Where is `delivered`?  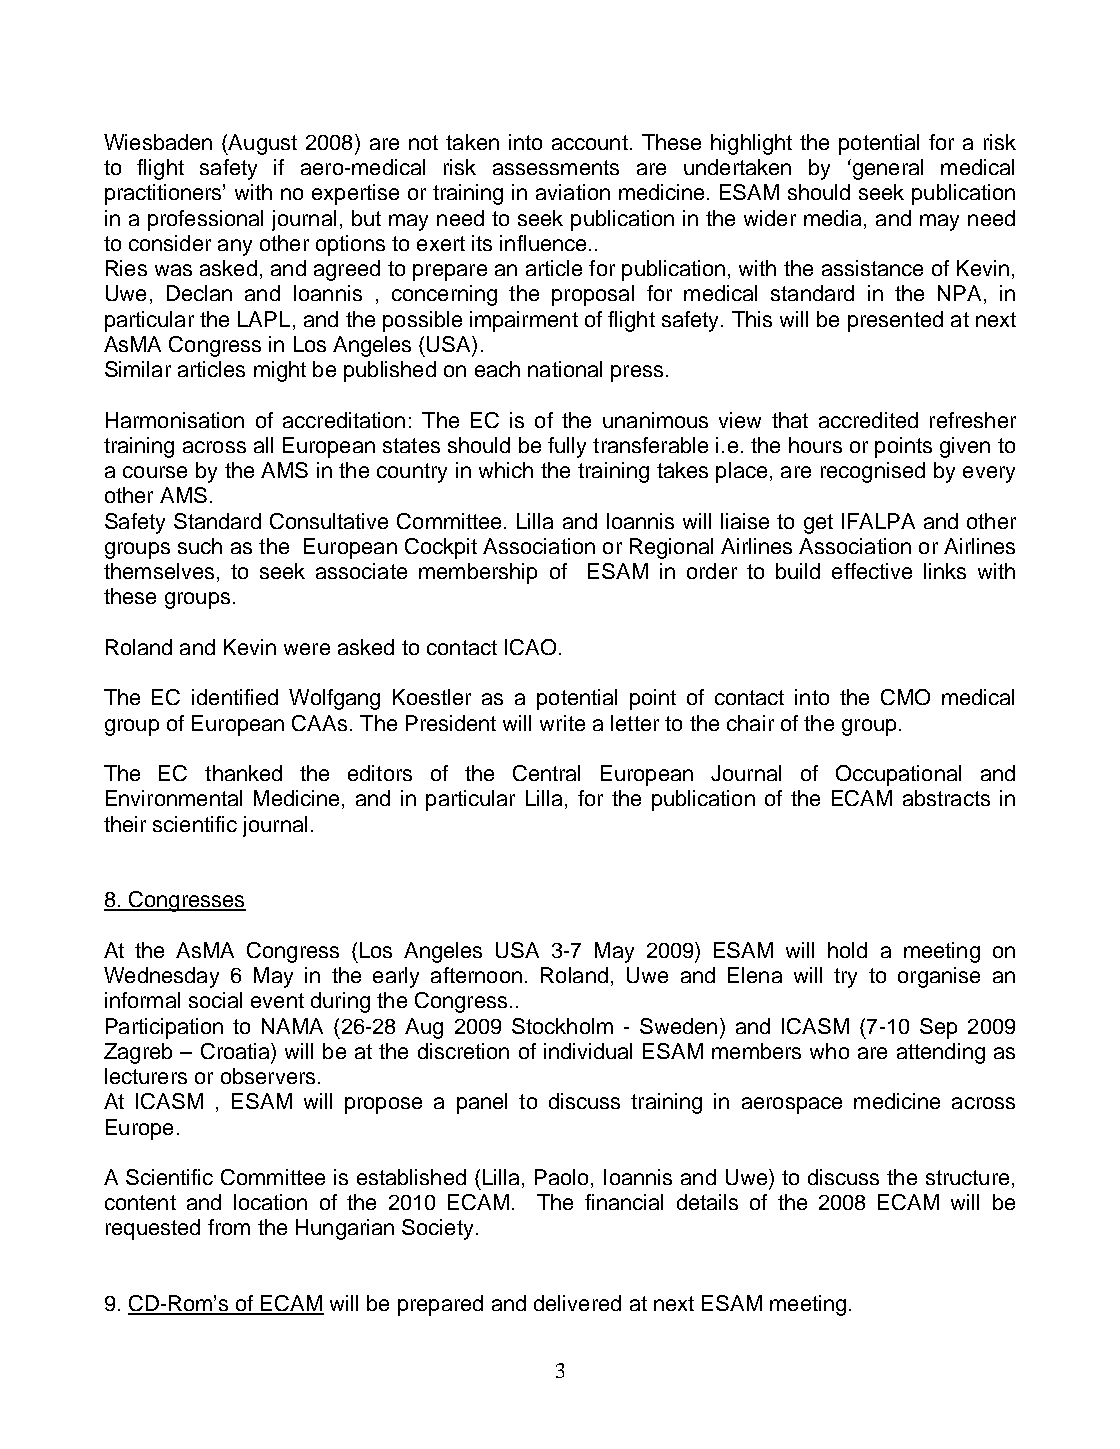 delivered is located at coordinates (577, 1303).
